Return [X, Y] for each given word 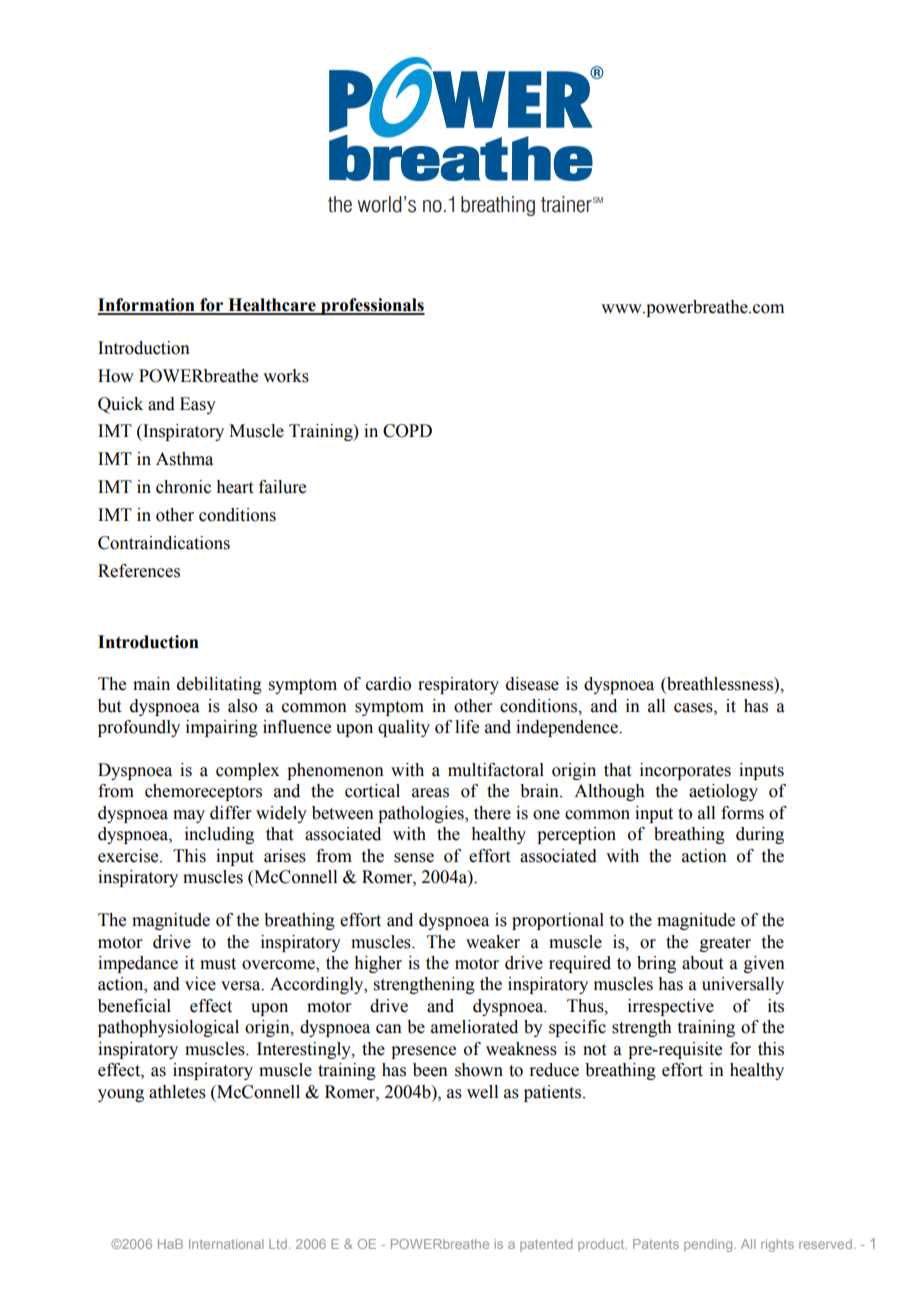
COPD [407, 431]
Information [147, 306]
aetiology [723, 792]
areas [430, 793]
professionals [372, 306]
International [226, 1244]
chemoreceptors [203, 792]
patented [546, 1245]
